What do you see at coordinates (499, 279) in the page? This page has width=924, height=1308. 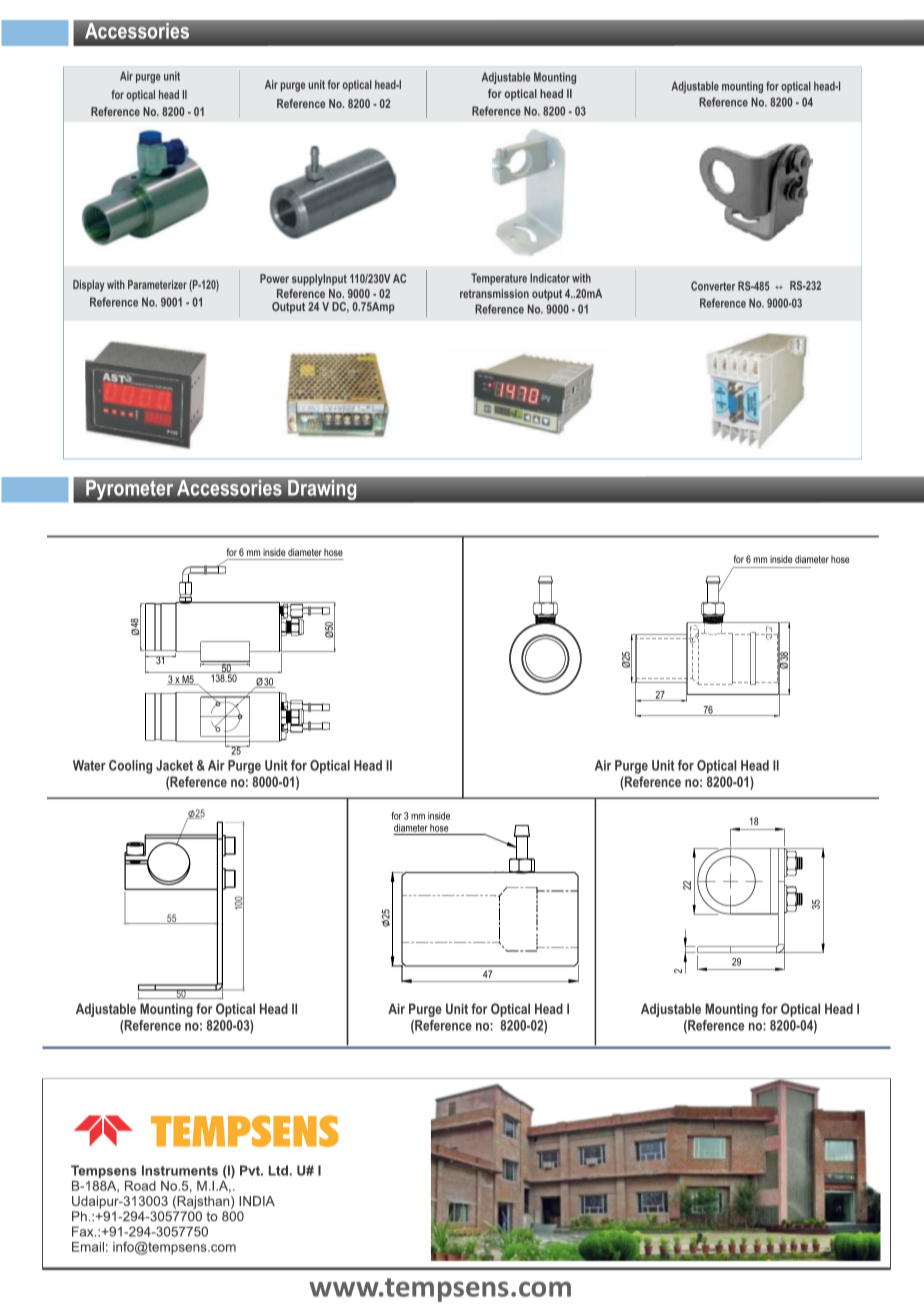 I see `Temperature` at bounding box center [499, 279].
